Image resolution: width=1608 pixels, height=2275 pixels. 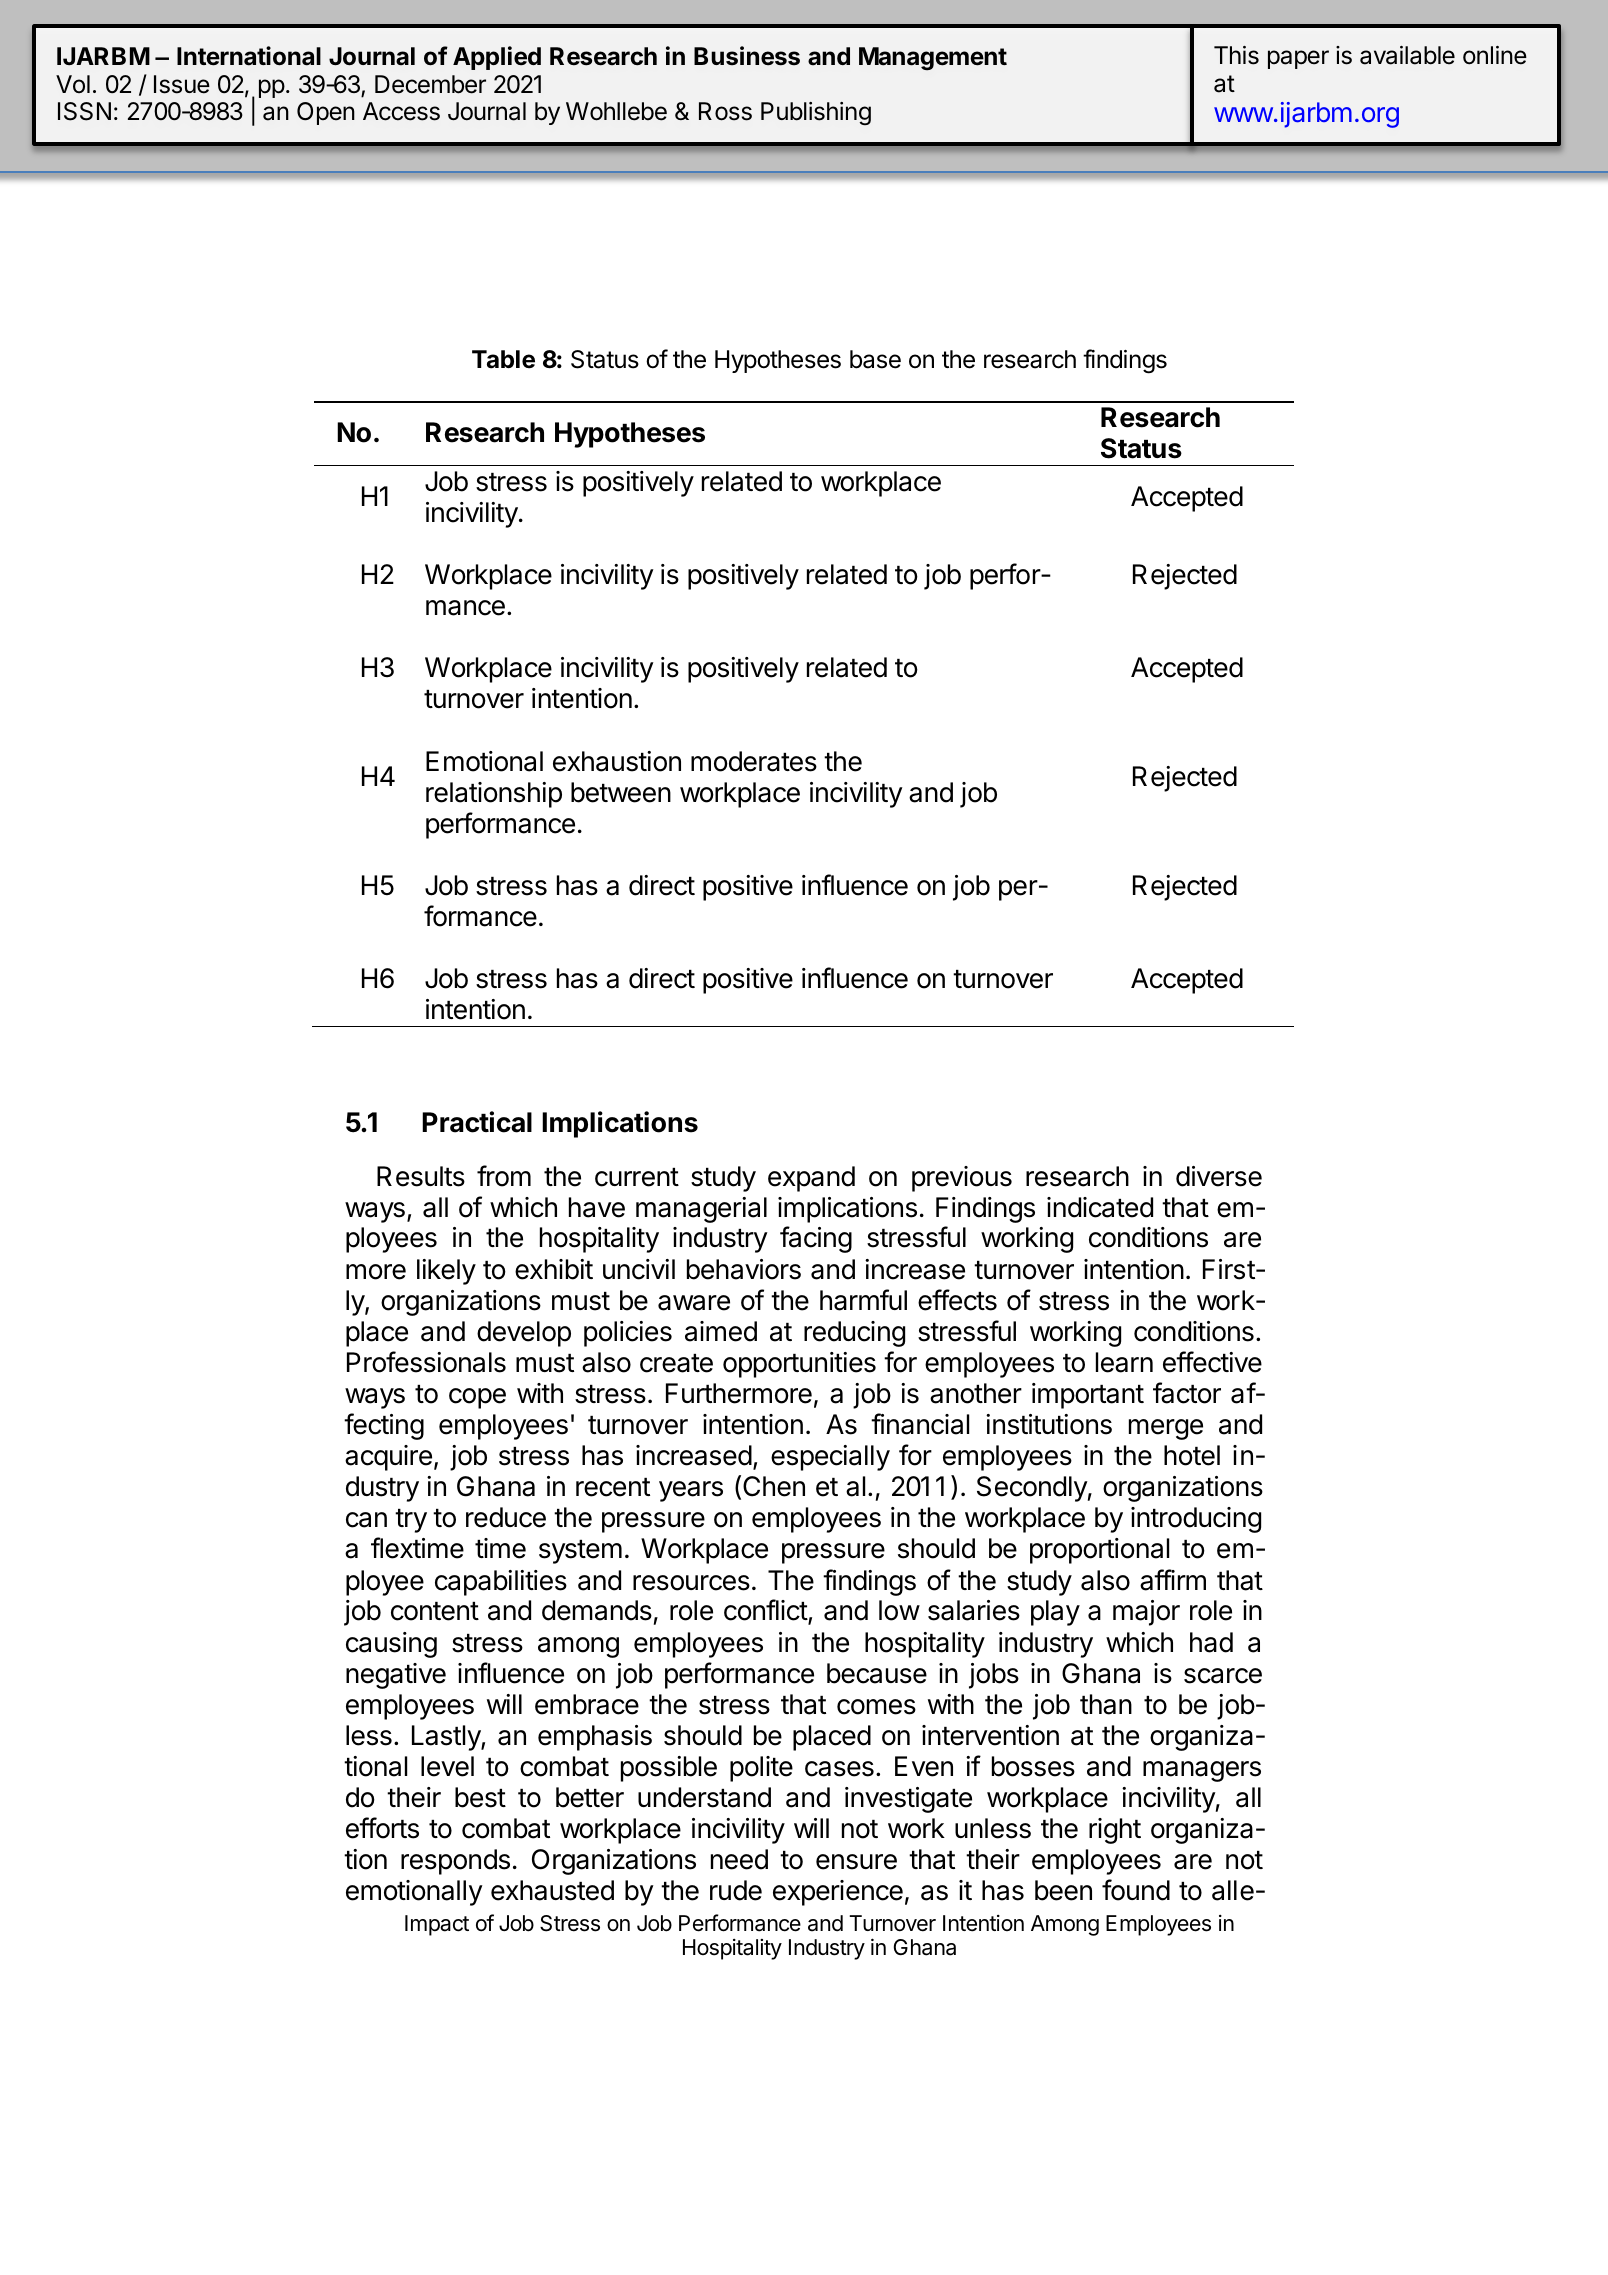 I want to click on paper, so click(x=1298, y=59).
